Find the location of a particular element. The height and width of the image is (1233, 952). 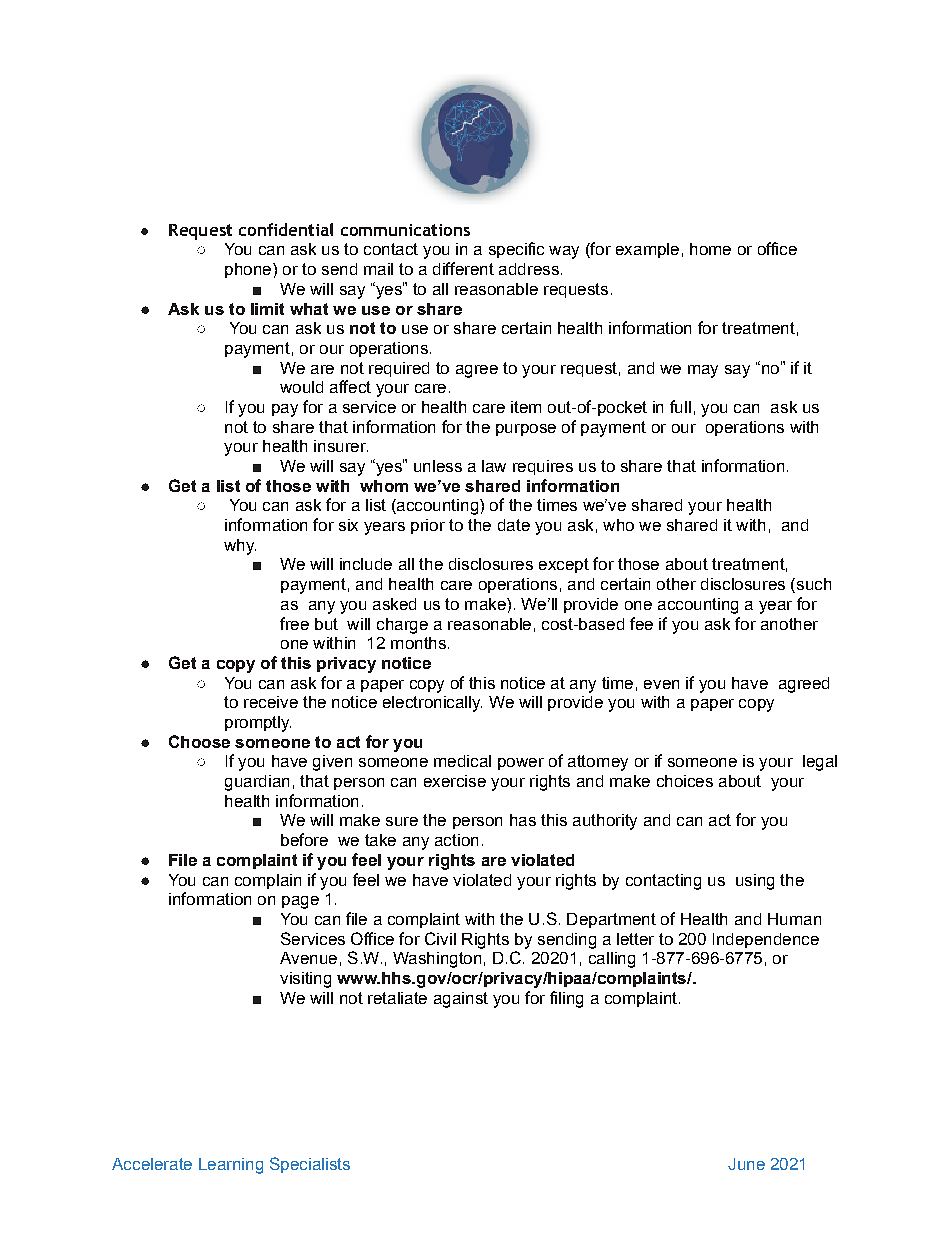

different is located at coordinates (463, 268).
